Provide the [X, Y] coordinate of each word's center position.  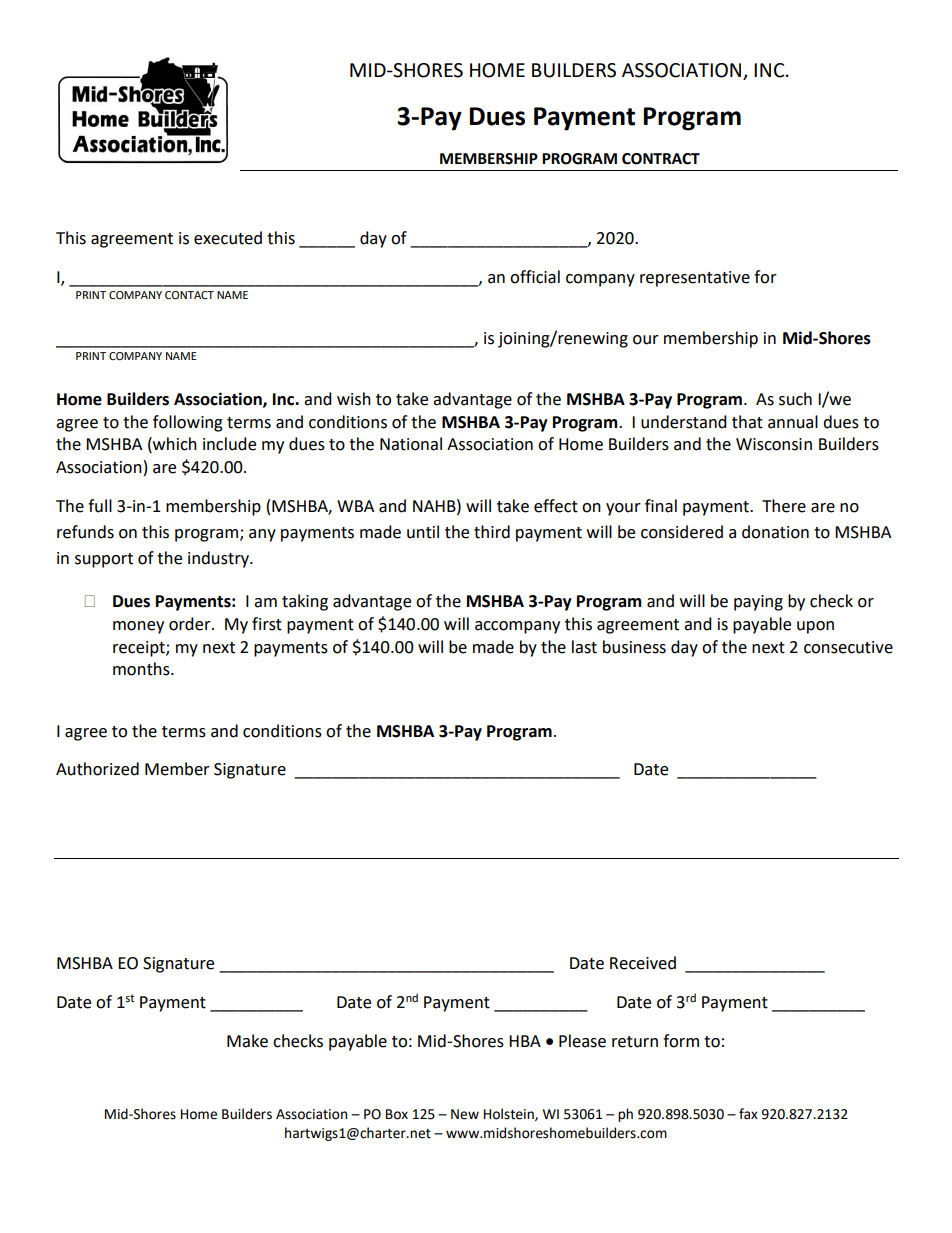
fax [748, 1114]
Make [247, 1041]
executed [228, 238]
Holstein [510, 1114]
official [535, 277]
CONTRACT [661, 159]
